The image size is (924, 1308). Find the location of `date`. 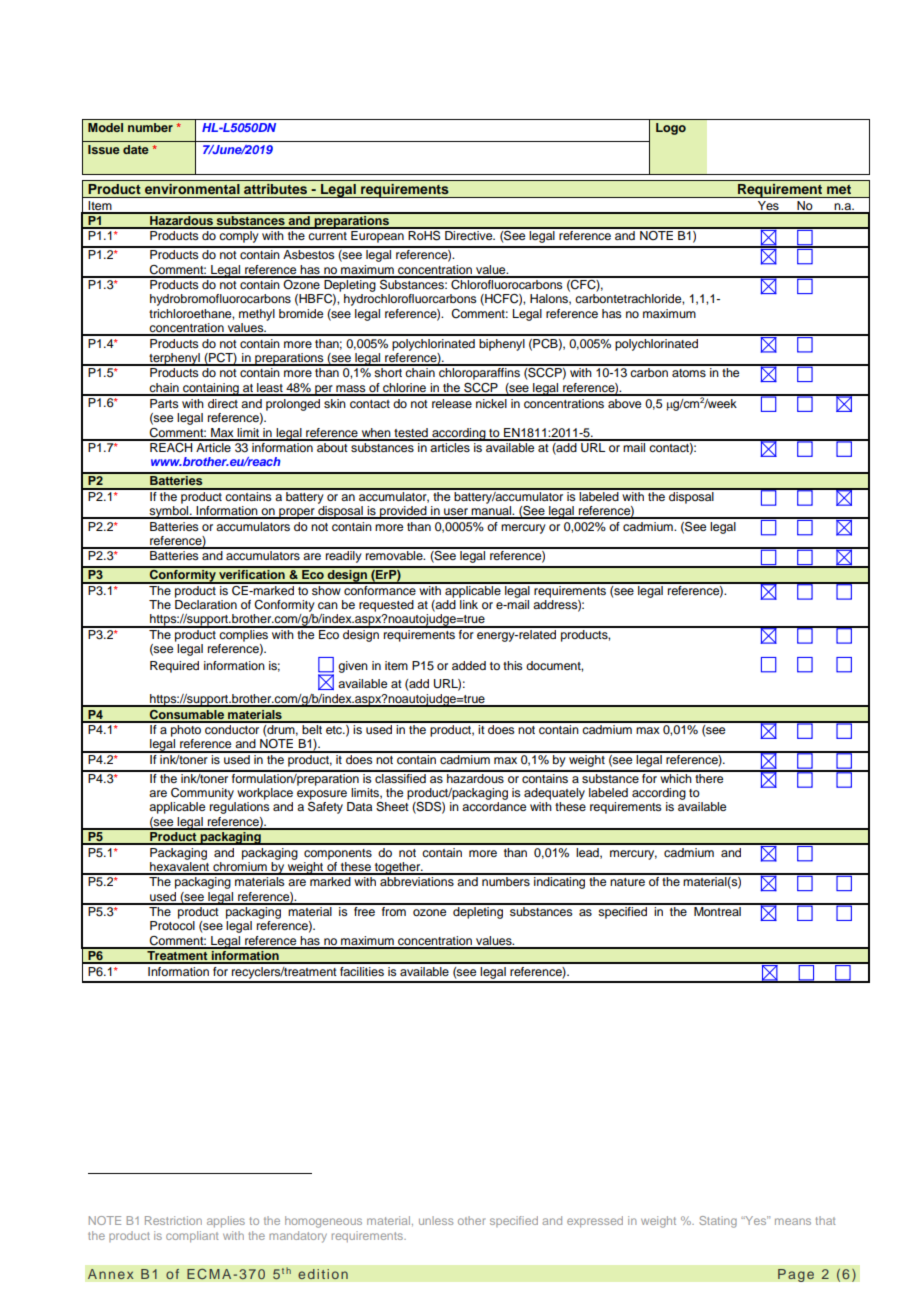

date is located at coordinates (136, 149).
